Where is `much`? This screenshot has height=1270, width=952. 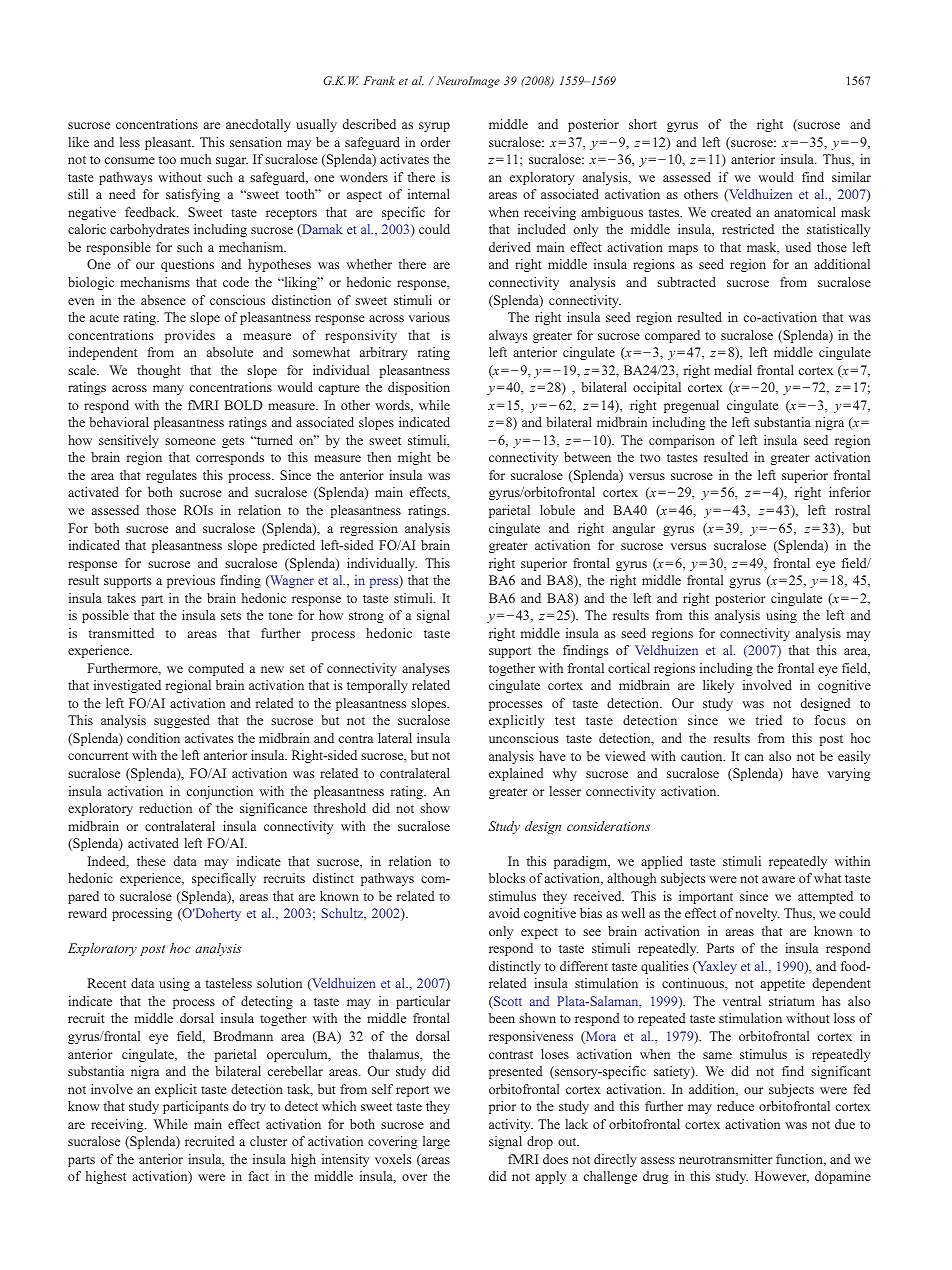 much is located at coordinates (195, 159).
